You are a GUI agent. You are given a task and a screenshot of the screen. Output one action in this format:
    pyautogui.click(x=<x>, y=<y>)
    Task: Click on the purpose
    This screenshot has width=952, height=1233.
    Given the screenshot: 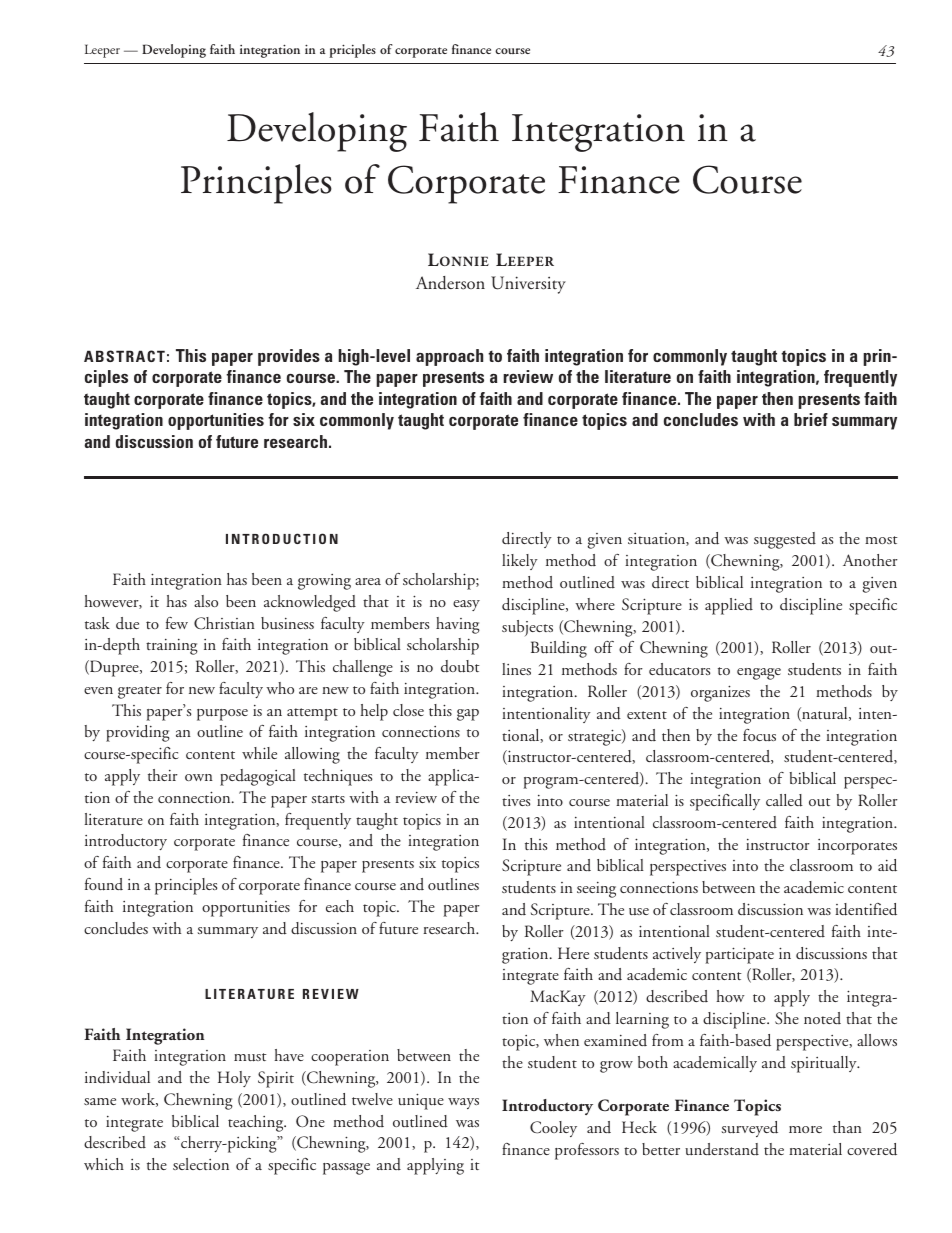 What is the action you would take?
    pyautogui.click(x=222, y=715)
